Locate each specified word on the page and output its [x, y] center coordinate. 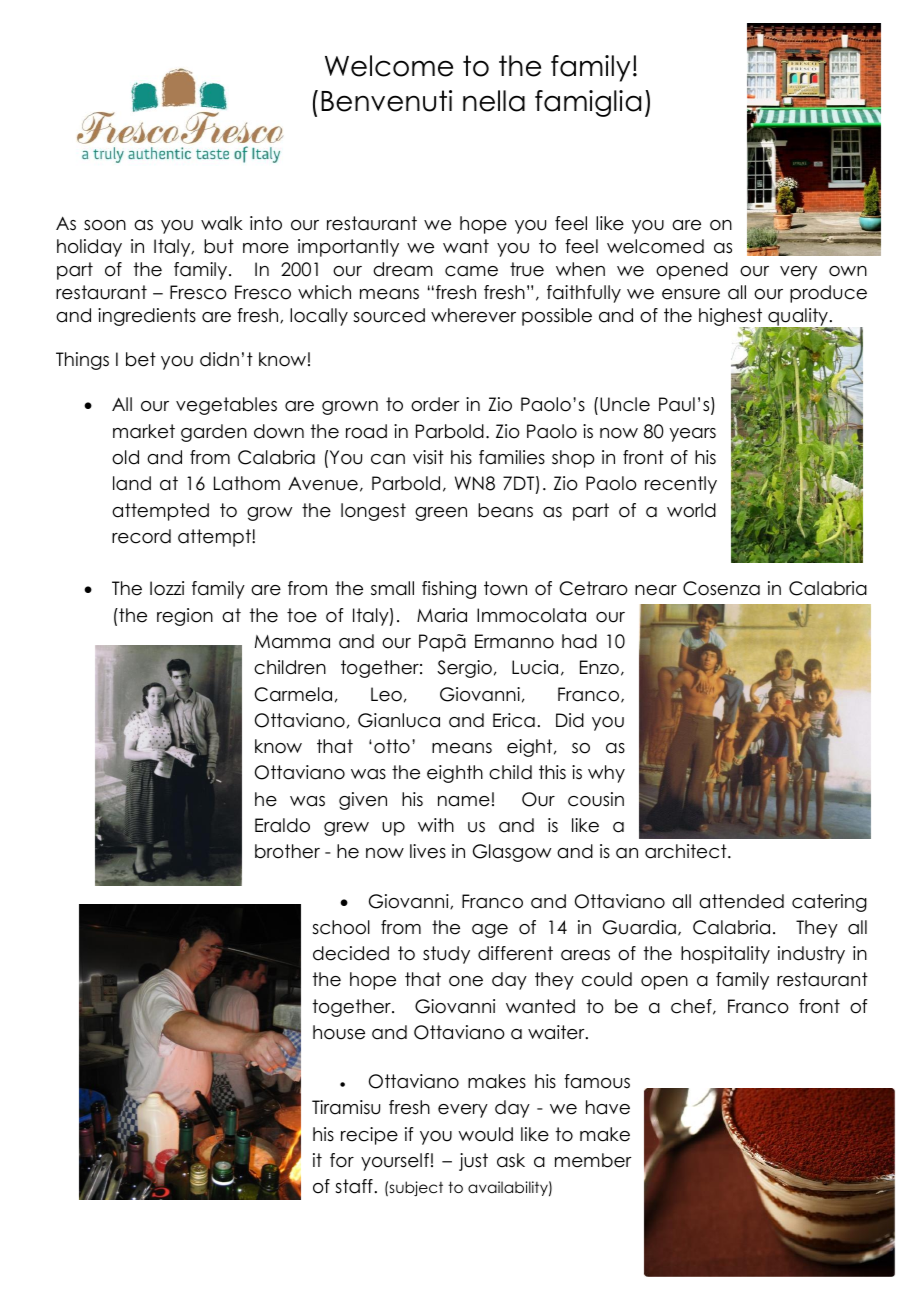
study [446, 955]
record [141, 536]
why [606, 774]
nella [494, 101]
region [185, 617]
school [341, 927]
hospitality [725, 955]
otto [392, 746]
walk [222, 223]
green [441, 514]
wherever [473, 315]
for [342, 1160]
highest [732, 318]
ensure [691, 294]
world [691, 510]
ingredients [147, 317]
